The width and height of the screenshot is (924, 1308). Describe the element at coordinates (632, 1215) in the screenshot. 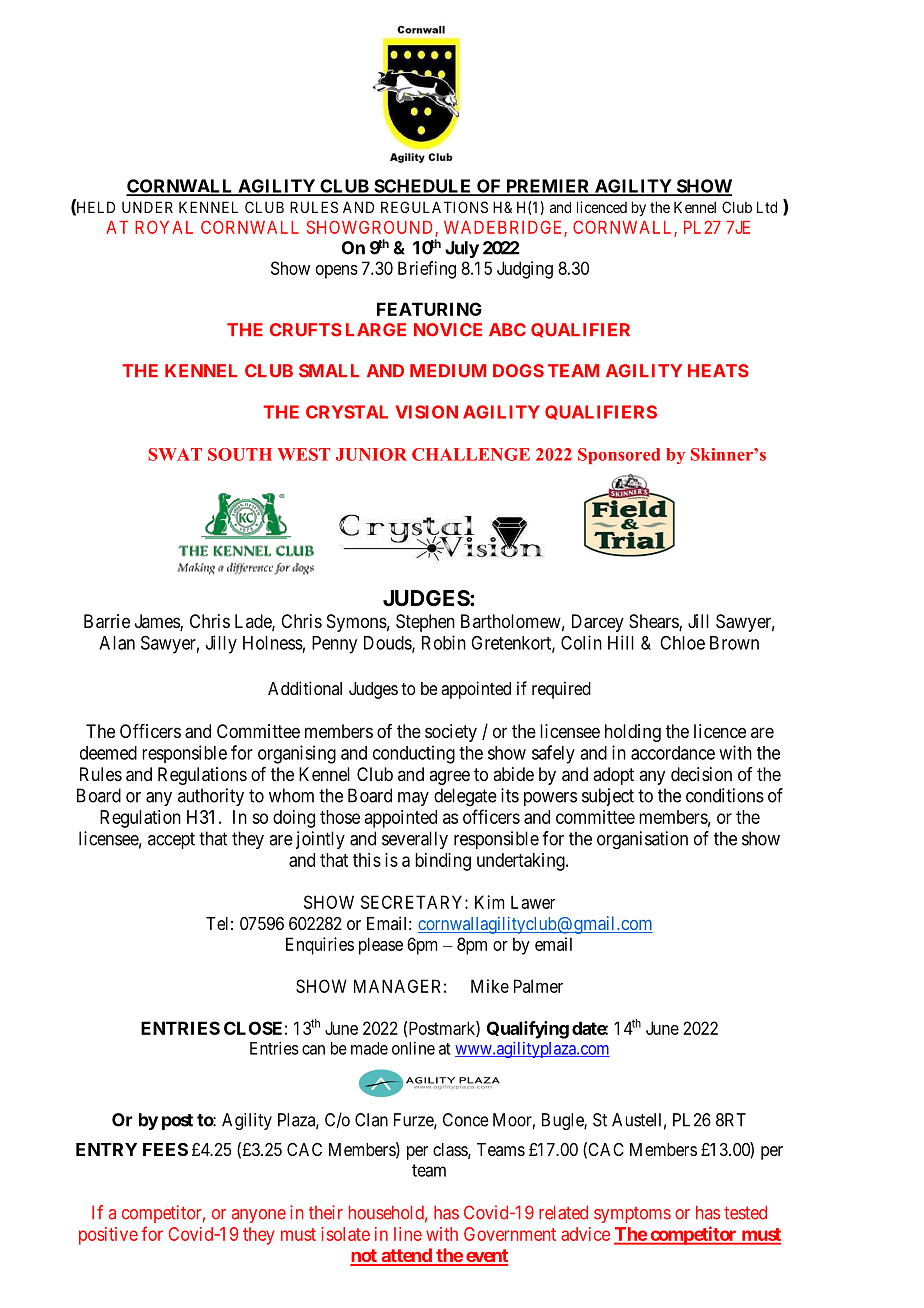

I see `symptoms` at that location.
